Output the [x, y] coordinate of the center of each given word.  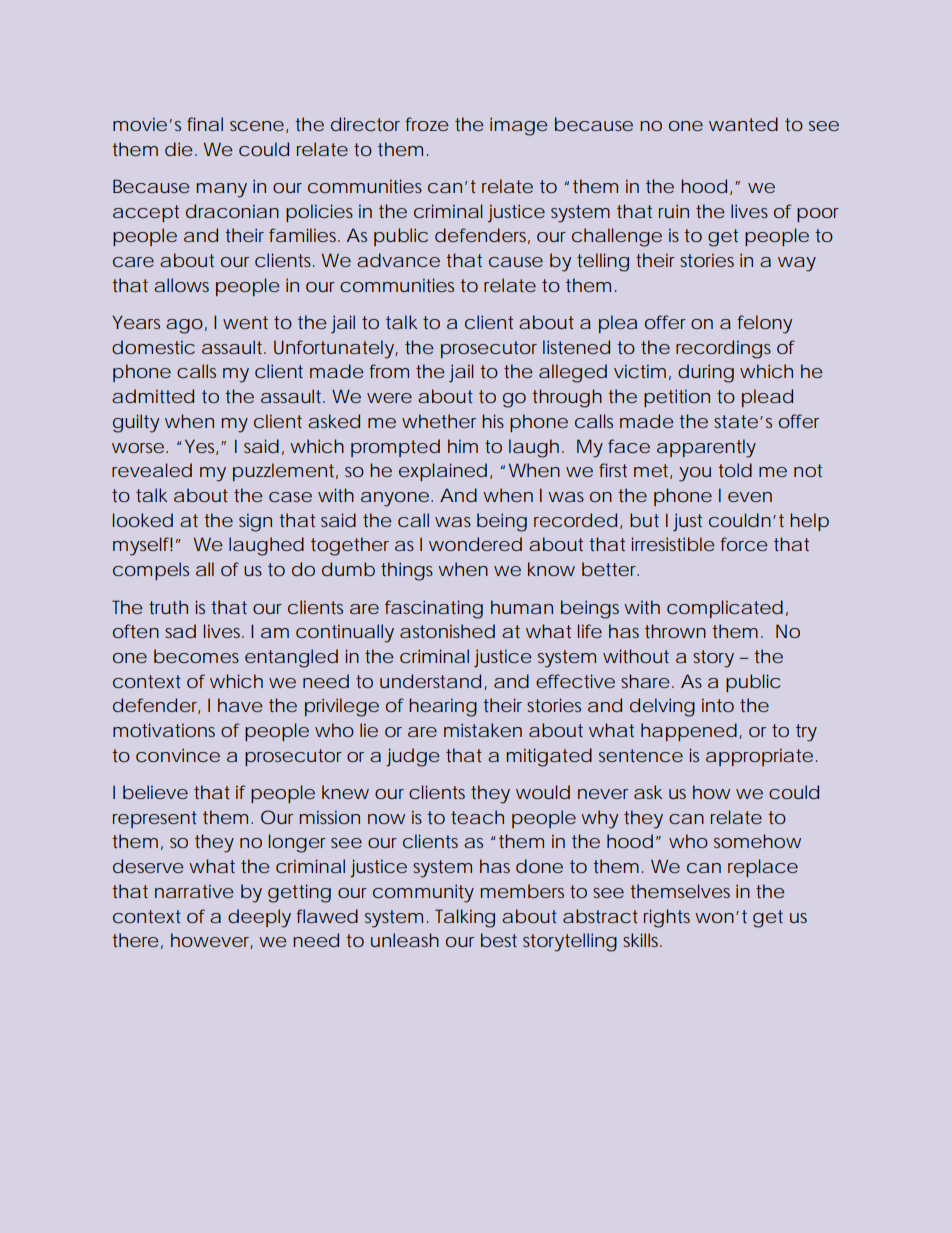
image [519, 126]
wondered [475, 544]
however [212, 941]
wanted [743, 124]
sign [255, 522]
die [179, 149]
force [744, 544]
